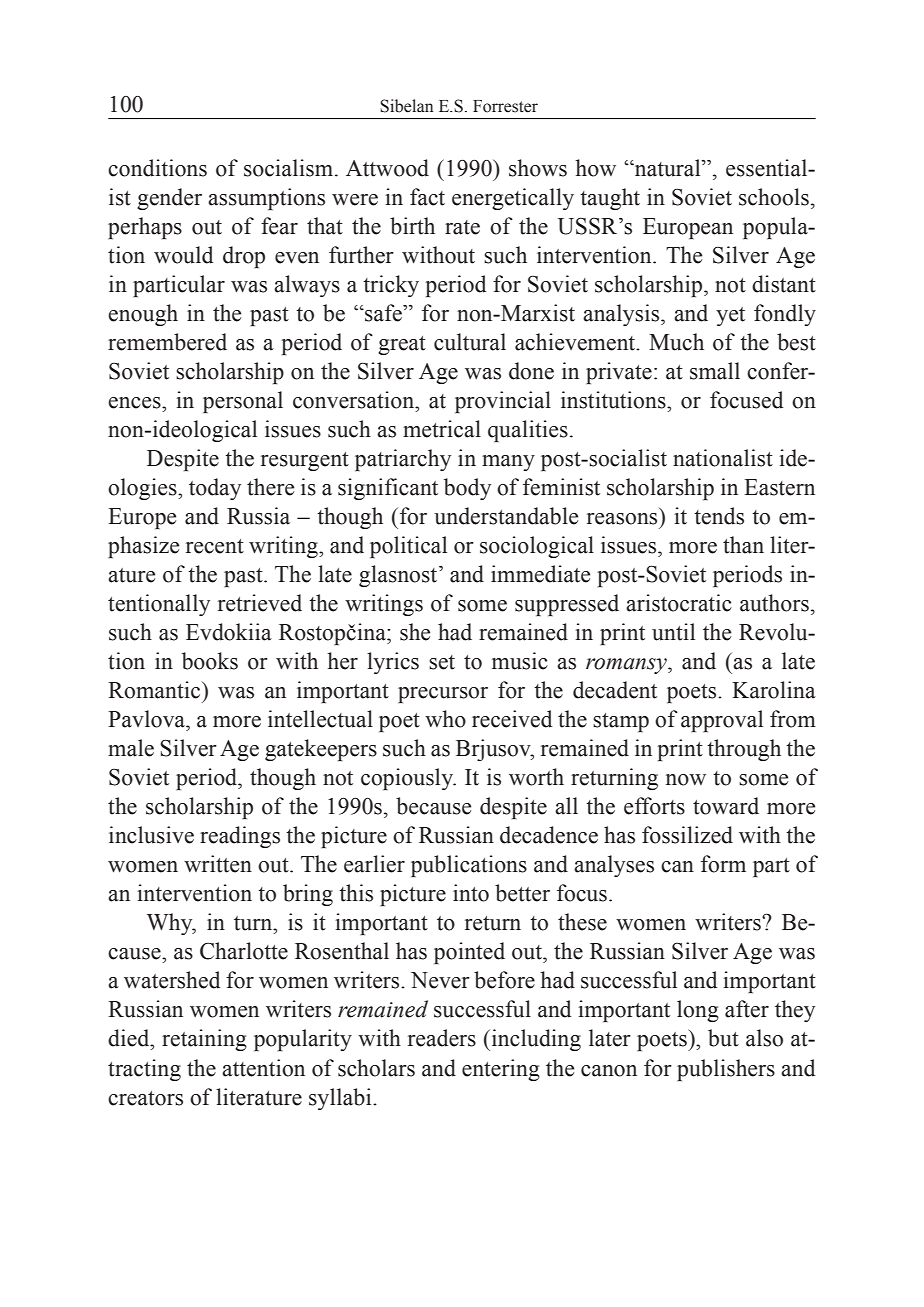 This document has width=924, height=1307. Describe the element at coordinates (470, 342) in the document. I see `cultural` at that location.
